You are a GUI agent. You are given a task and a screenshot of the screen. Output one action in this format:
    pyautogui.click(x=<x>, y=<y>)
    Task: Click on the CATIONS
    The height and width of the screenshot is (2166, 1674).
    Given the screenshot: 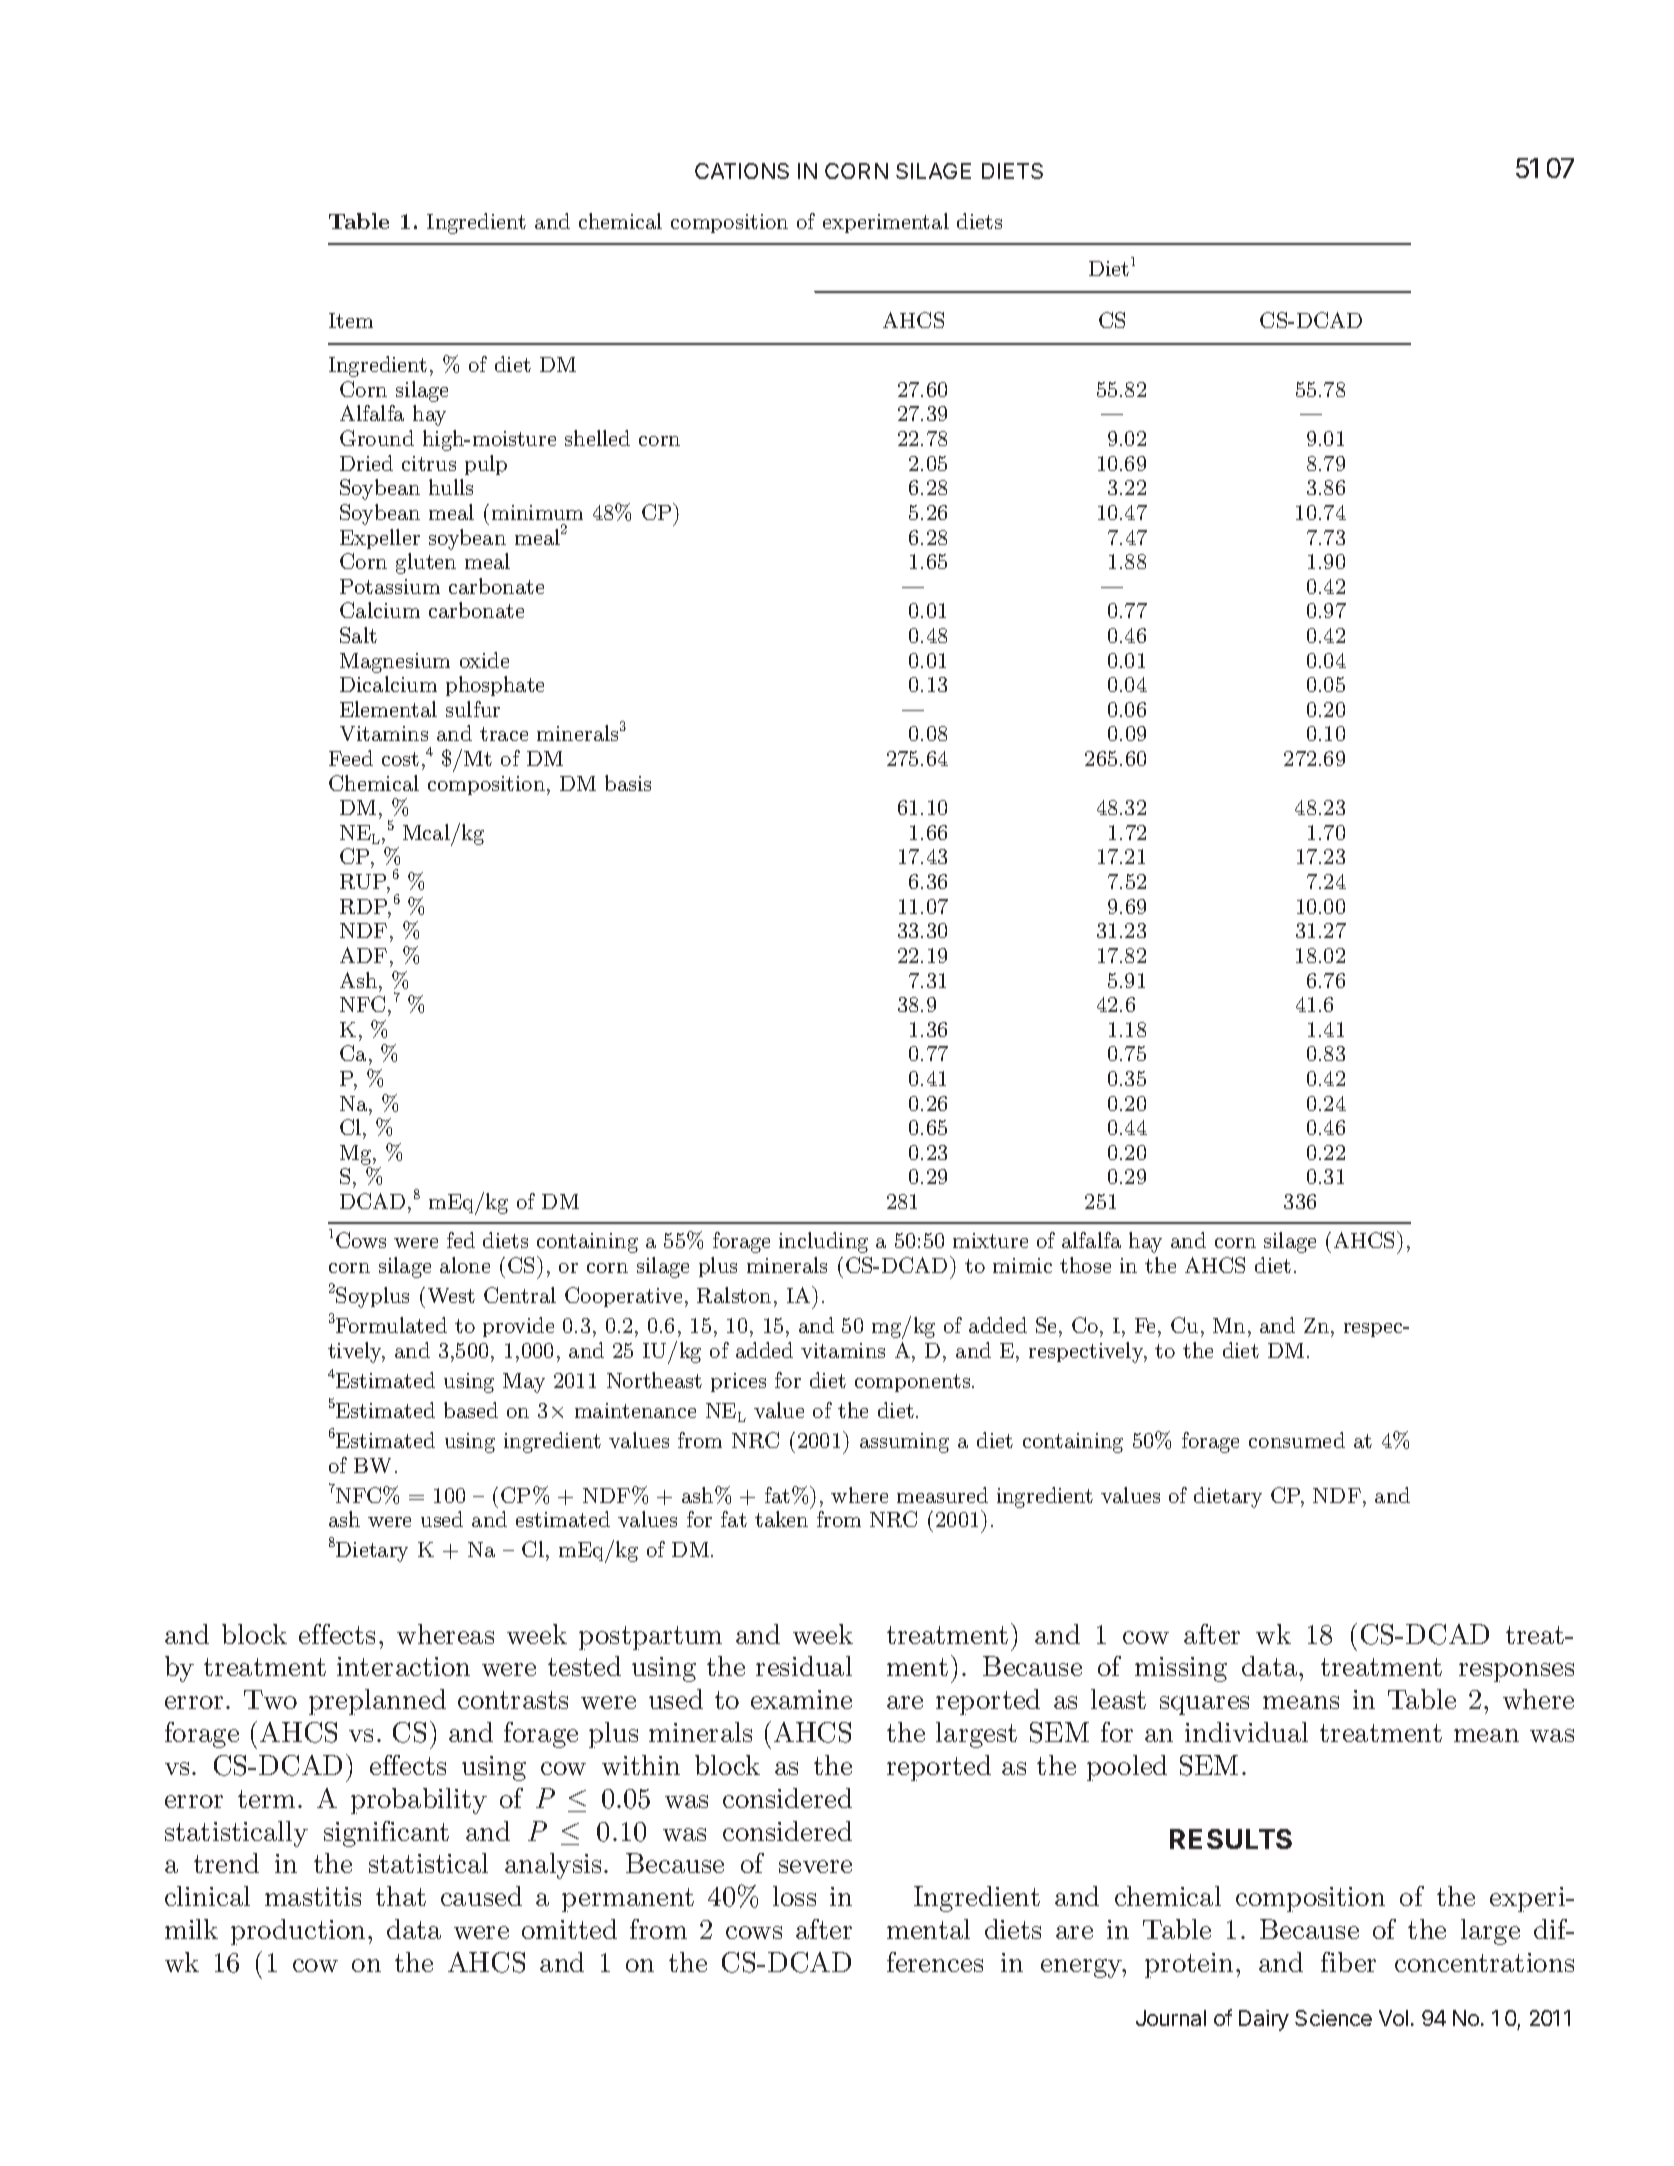 What is the action you would take?
    pyautogui.click(x=742, y=171)
